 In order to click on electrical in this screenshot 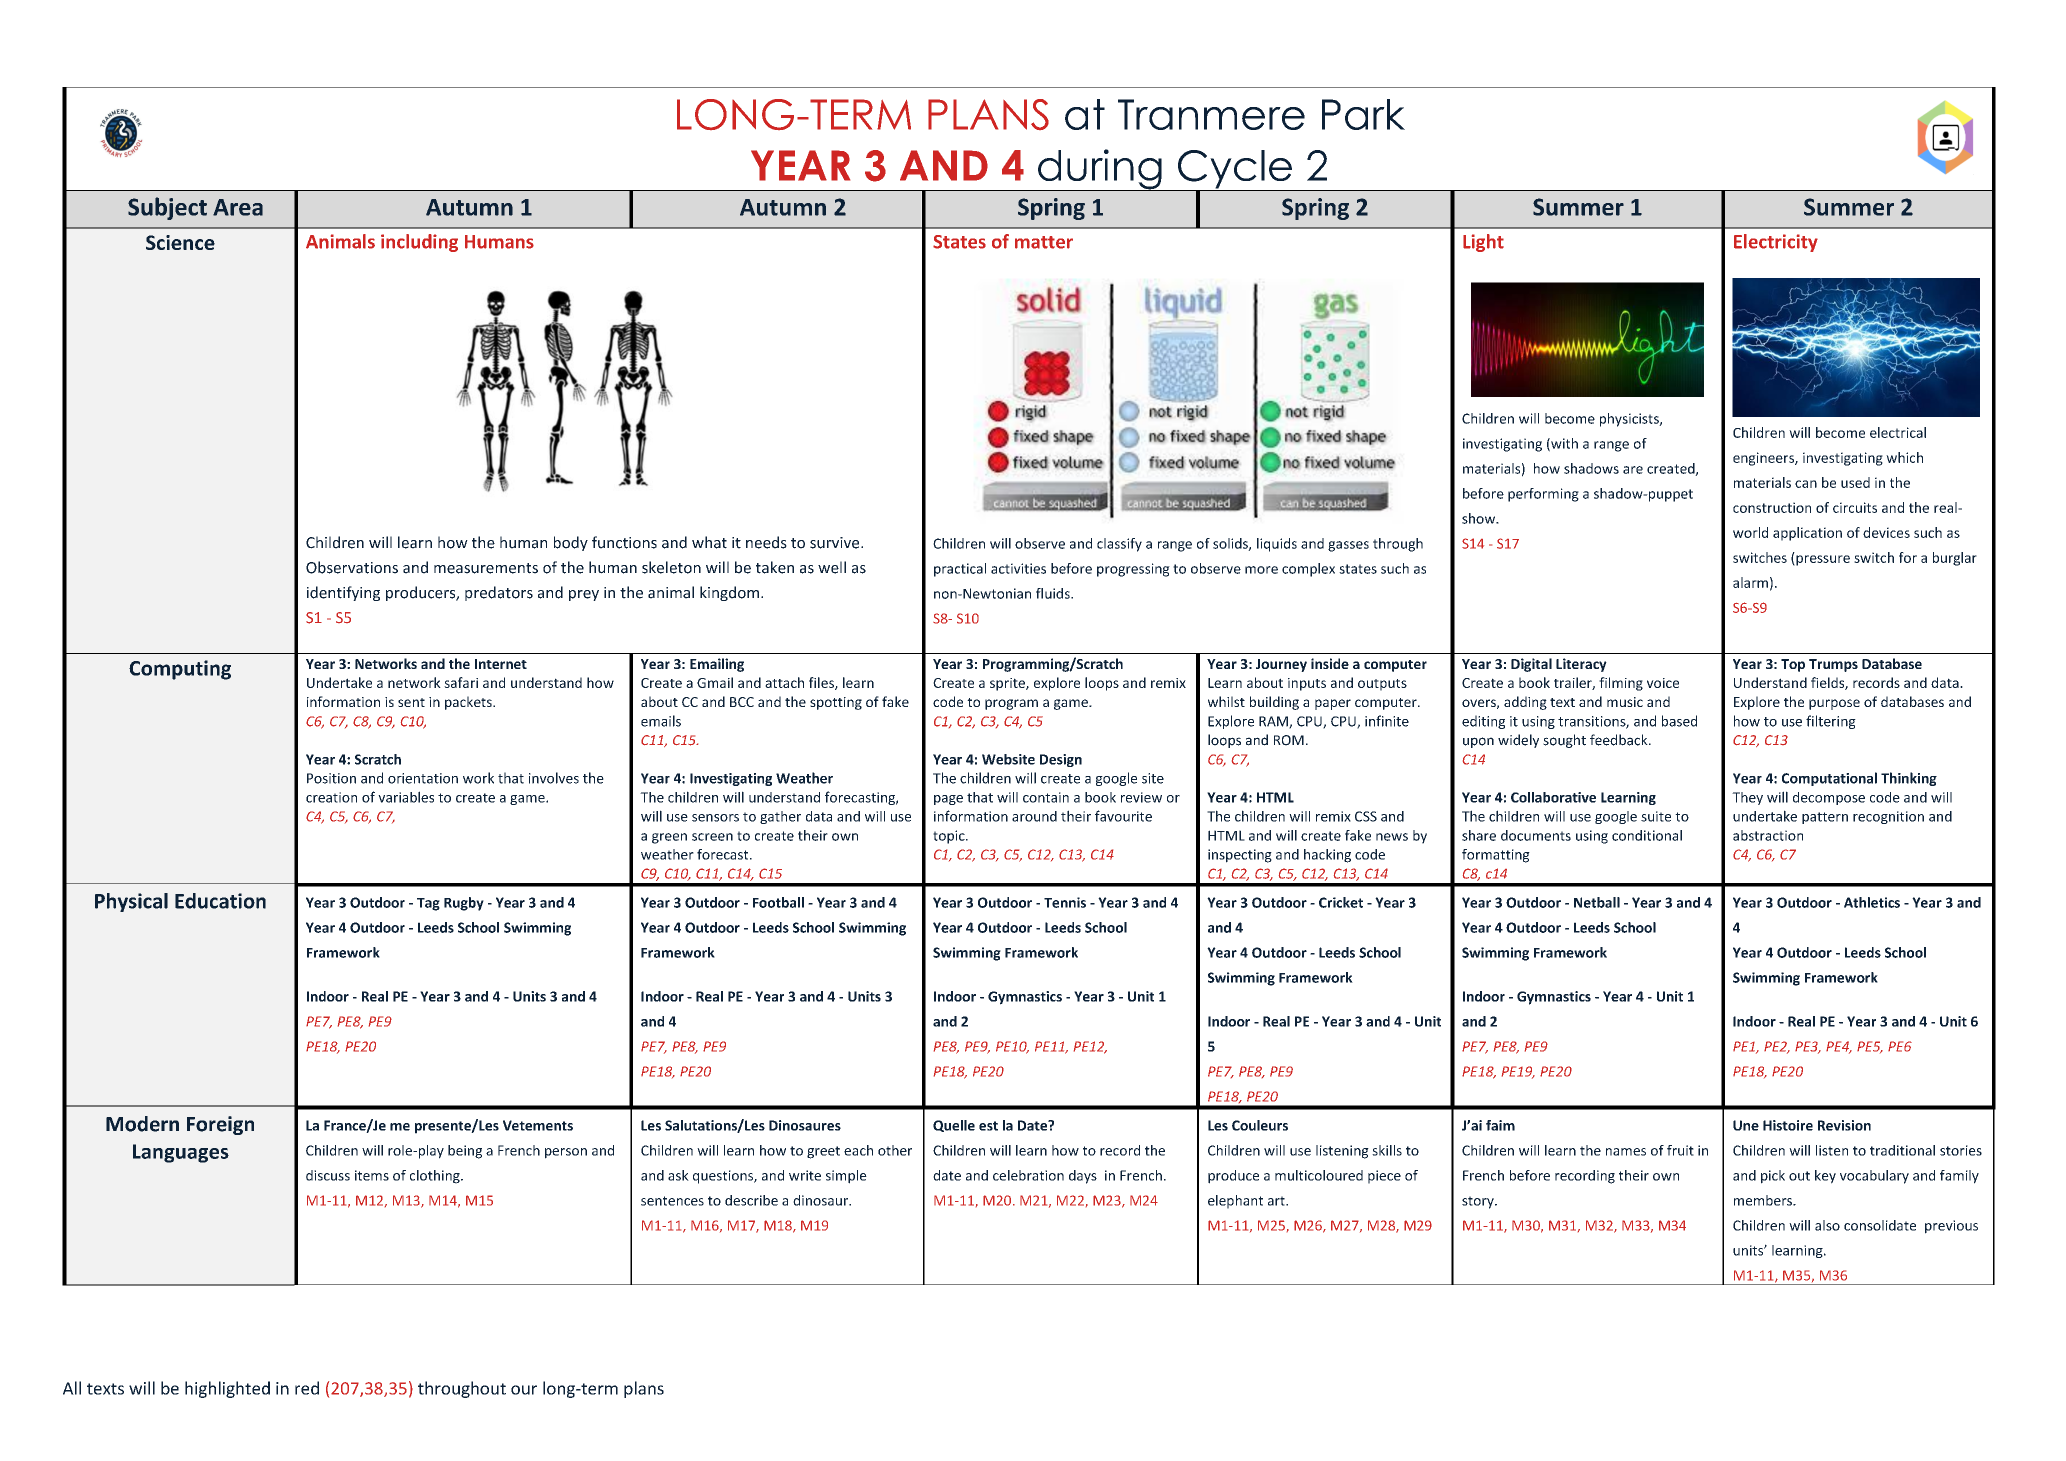, I will do `click(1898, 432)`.
